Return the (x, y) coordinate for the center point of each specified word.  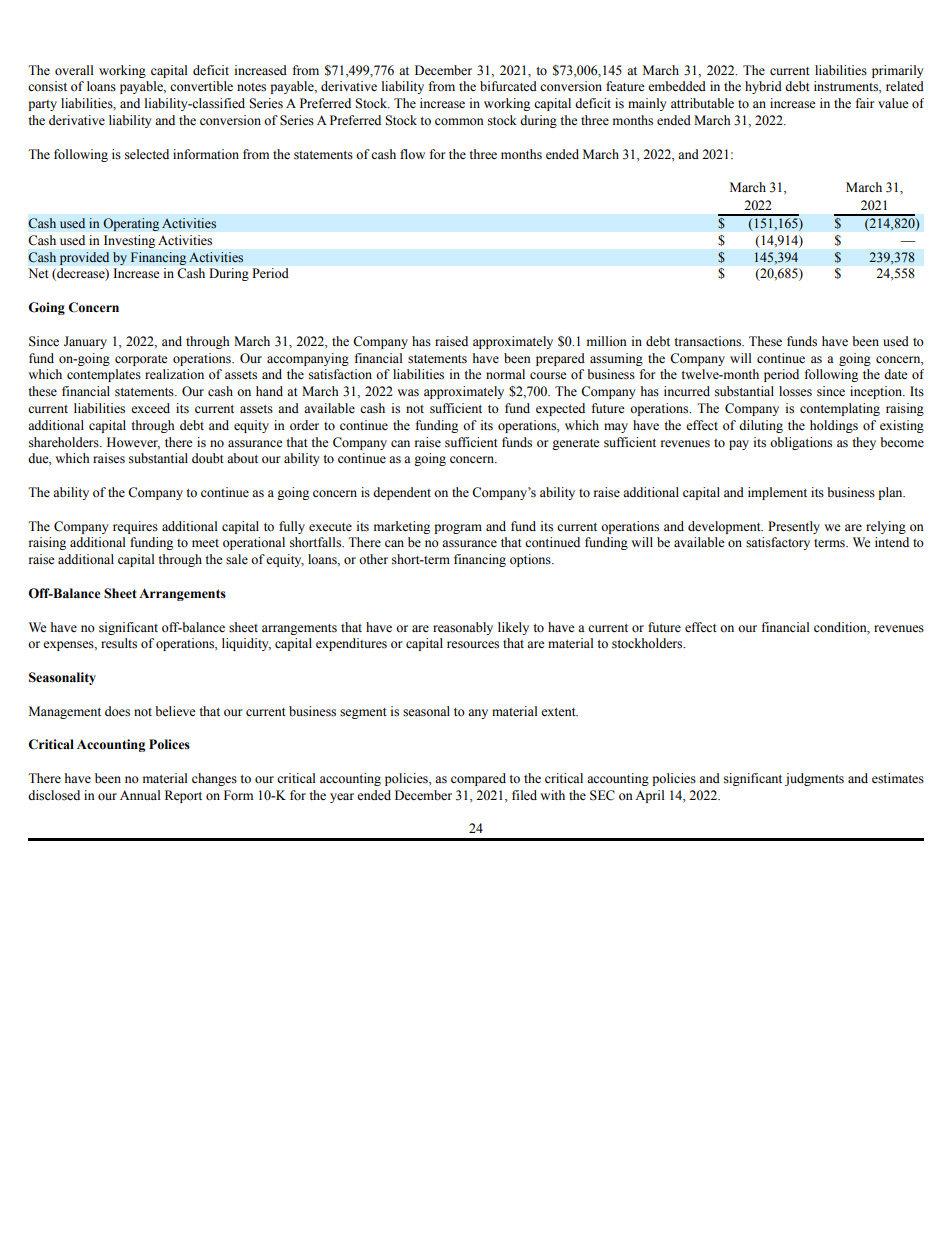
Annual (140, 795)
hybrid (763, 87)
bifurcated (508, 86)
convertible (201, 86)
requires (135, 527)
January (85, 342)
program (458, 529)
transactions (708, 341)
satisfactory (778, 543)
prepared (560, 359)
